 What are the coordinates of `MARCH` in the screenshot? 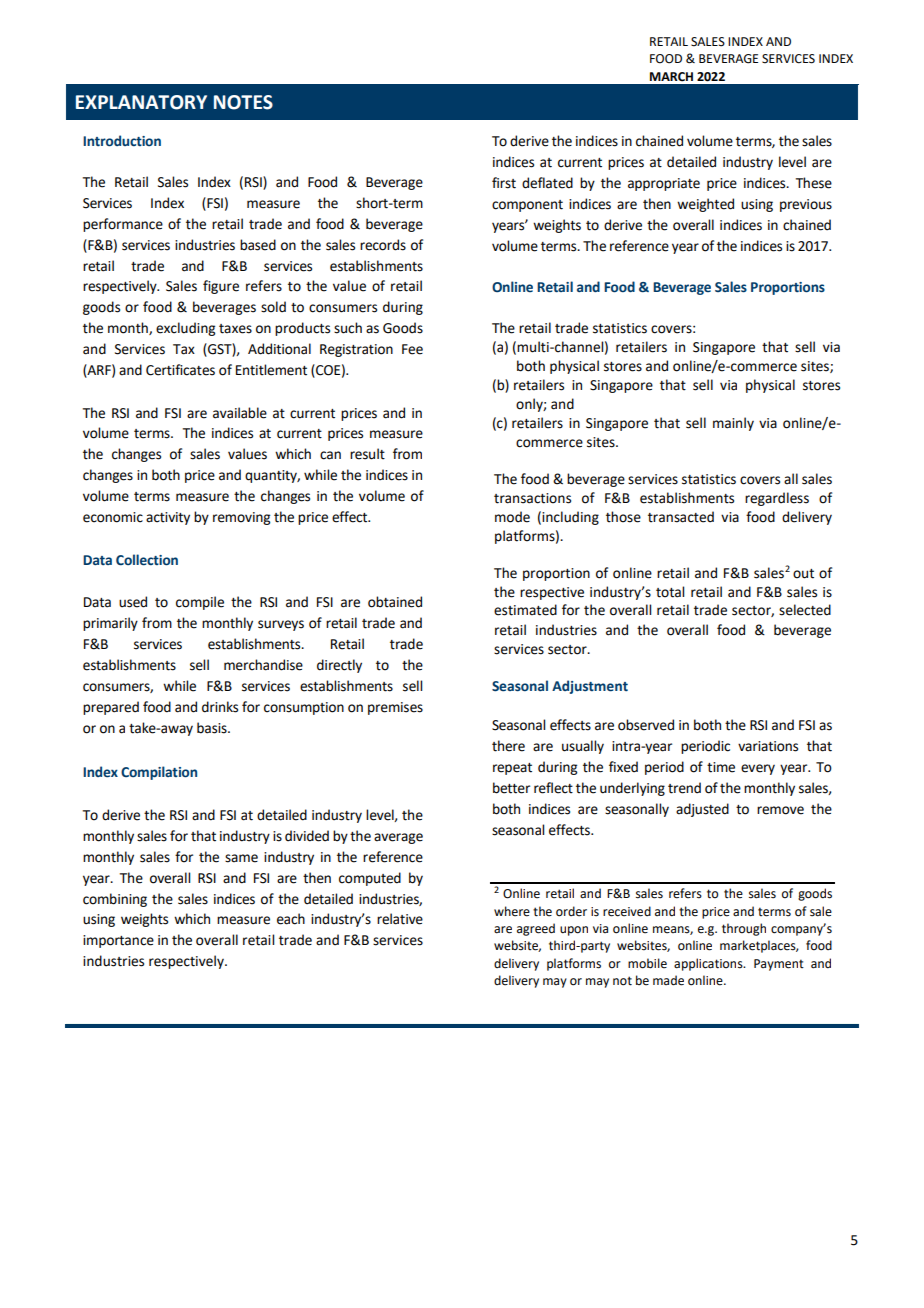 It's located at (671, 77).
